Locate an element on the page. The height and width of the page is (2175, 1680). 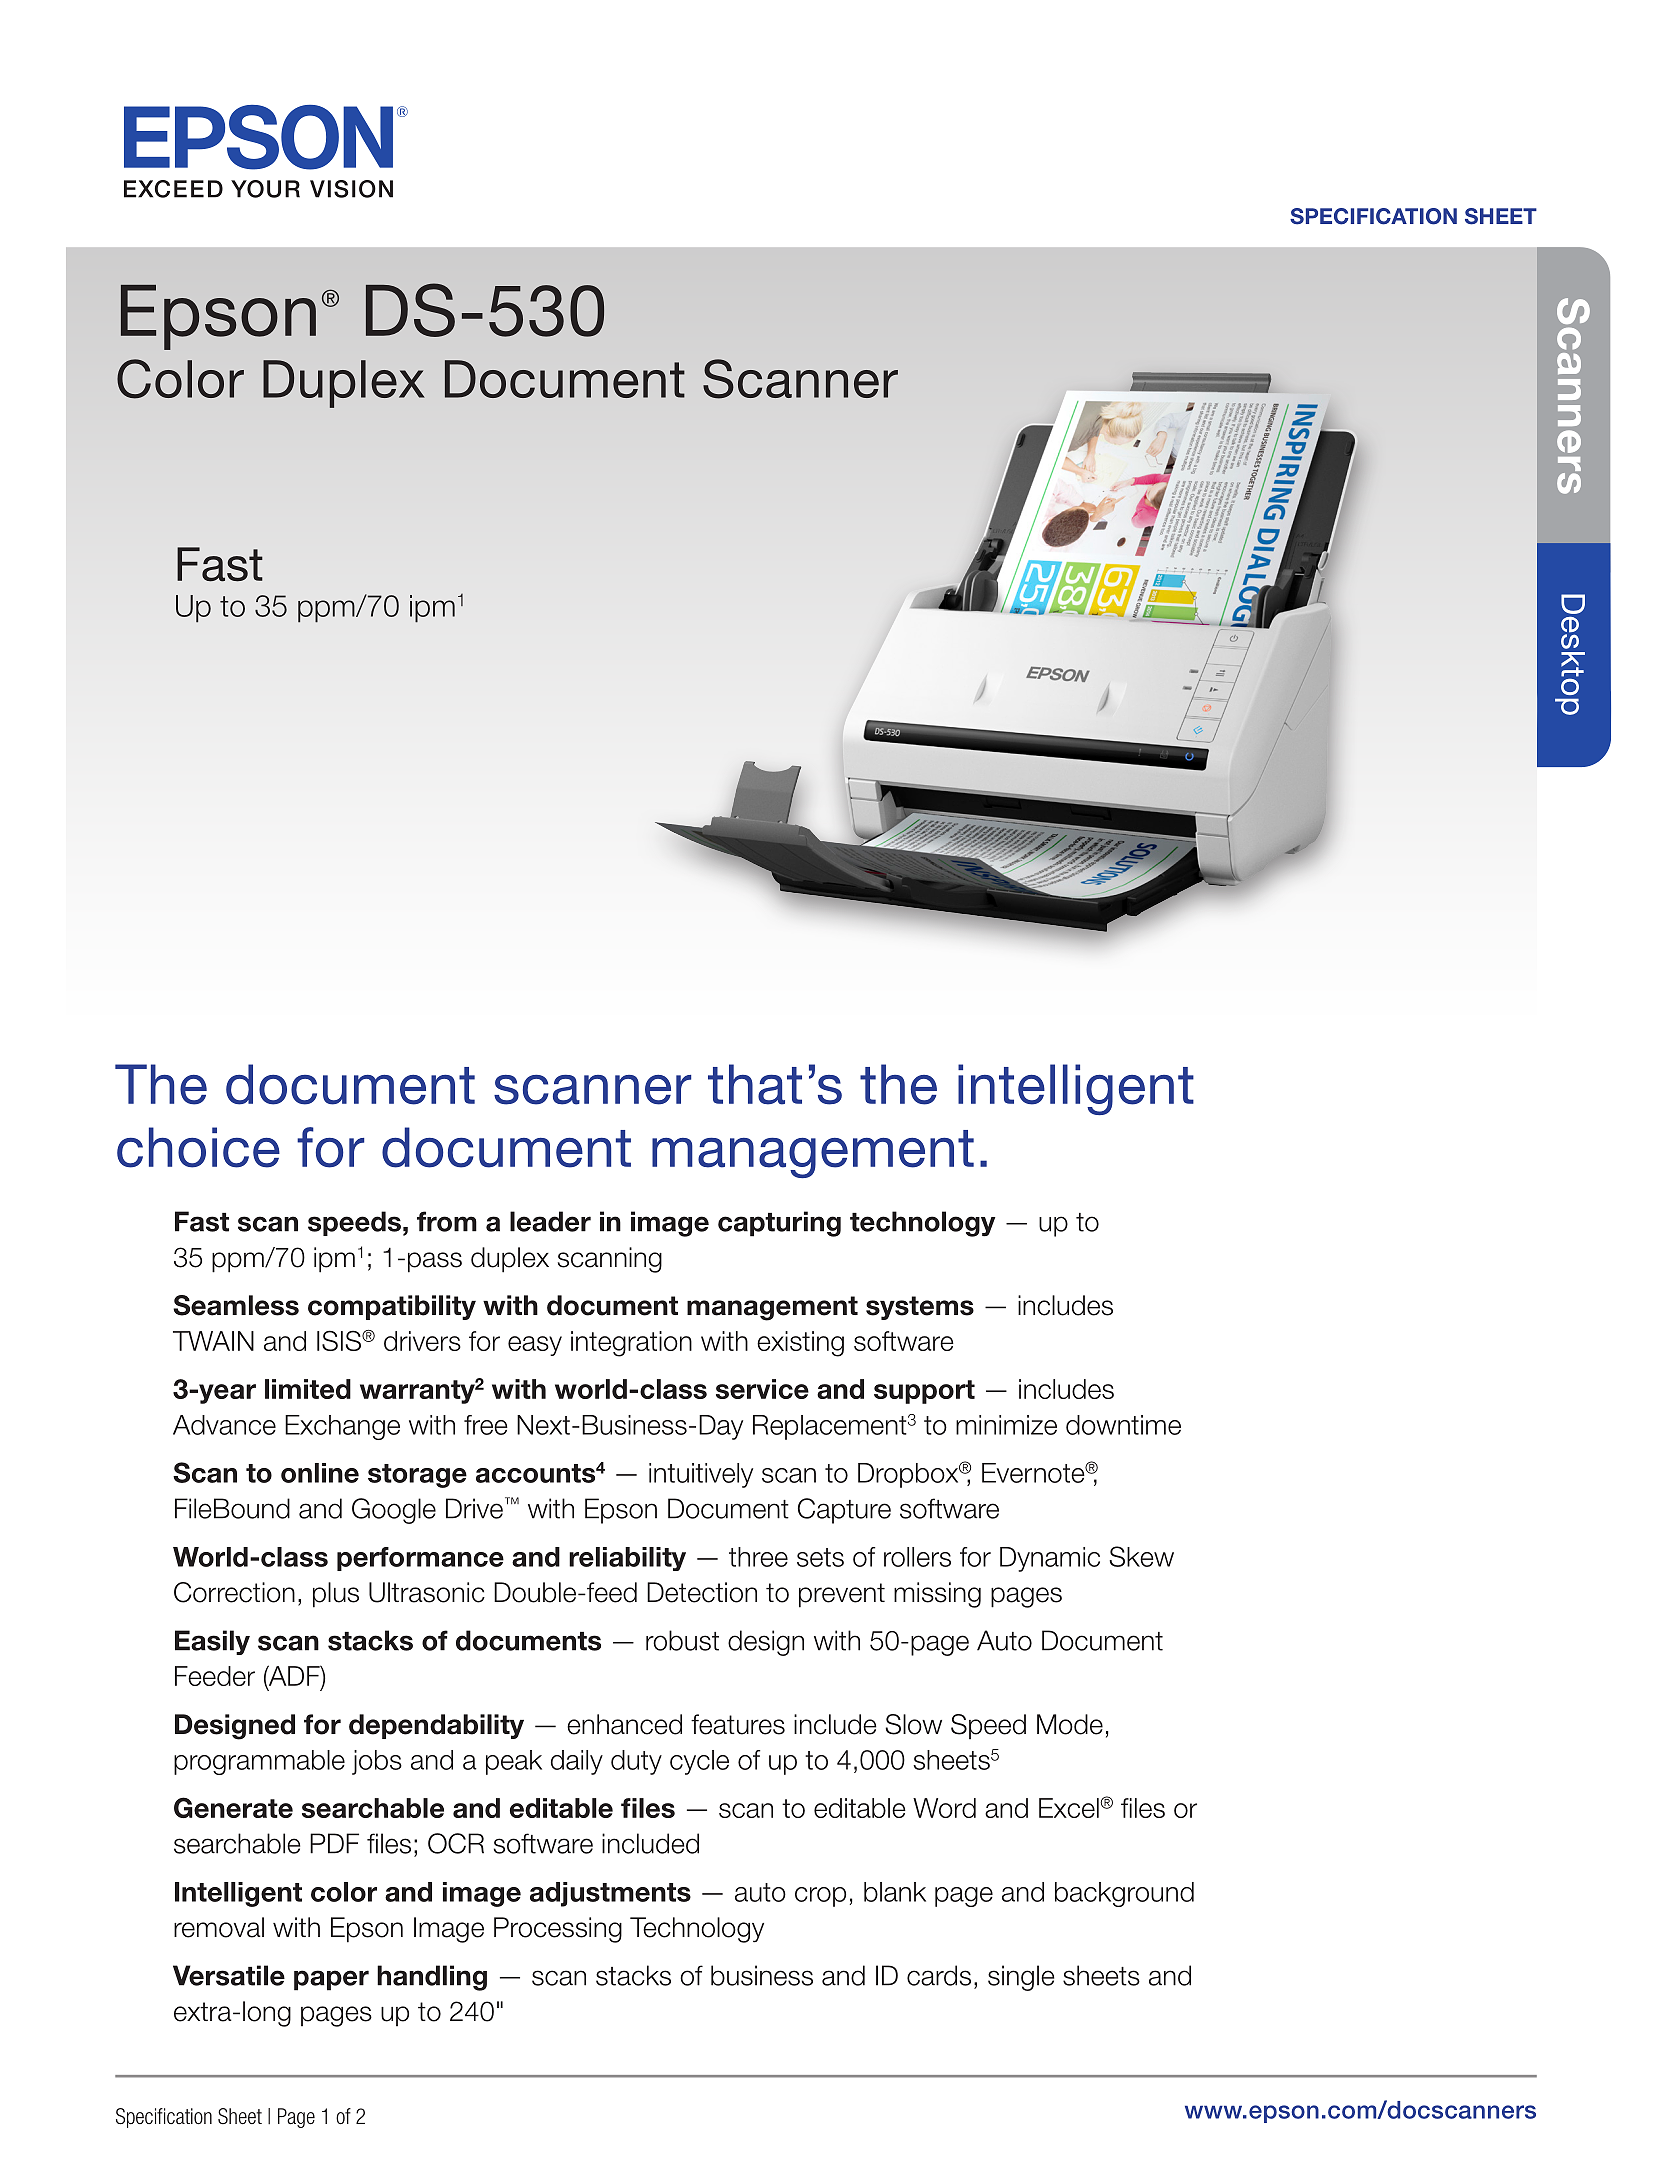
reliability is located at coordinates (627, 1559).
